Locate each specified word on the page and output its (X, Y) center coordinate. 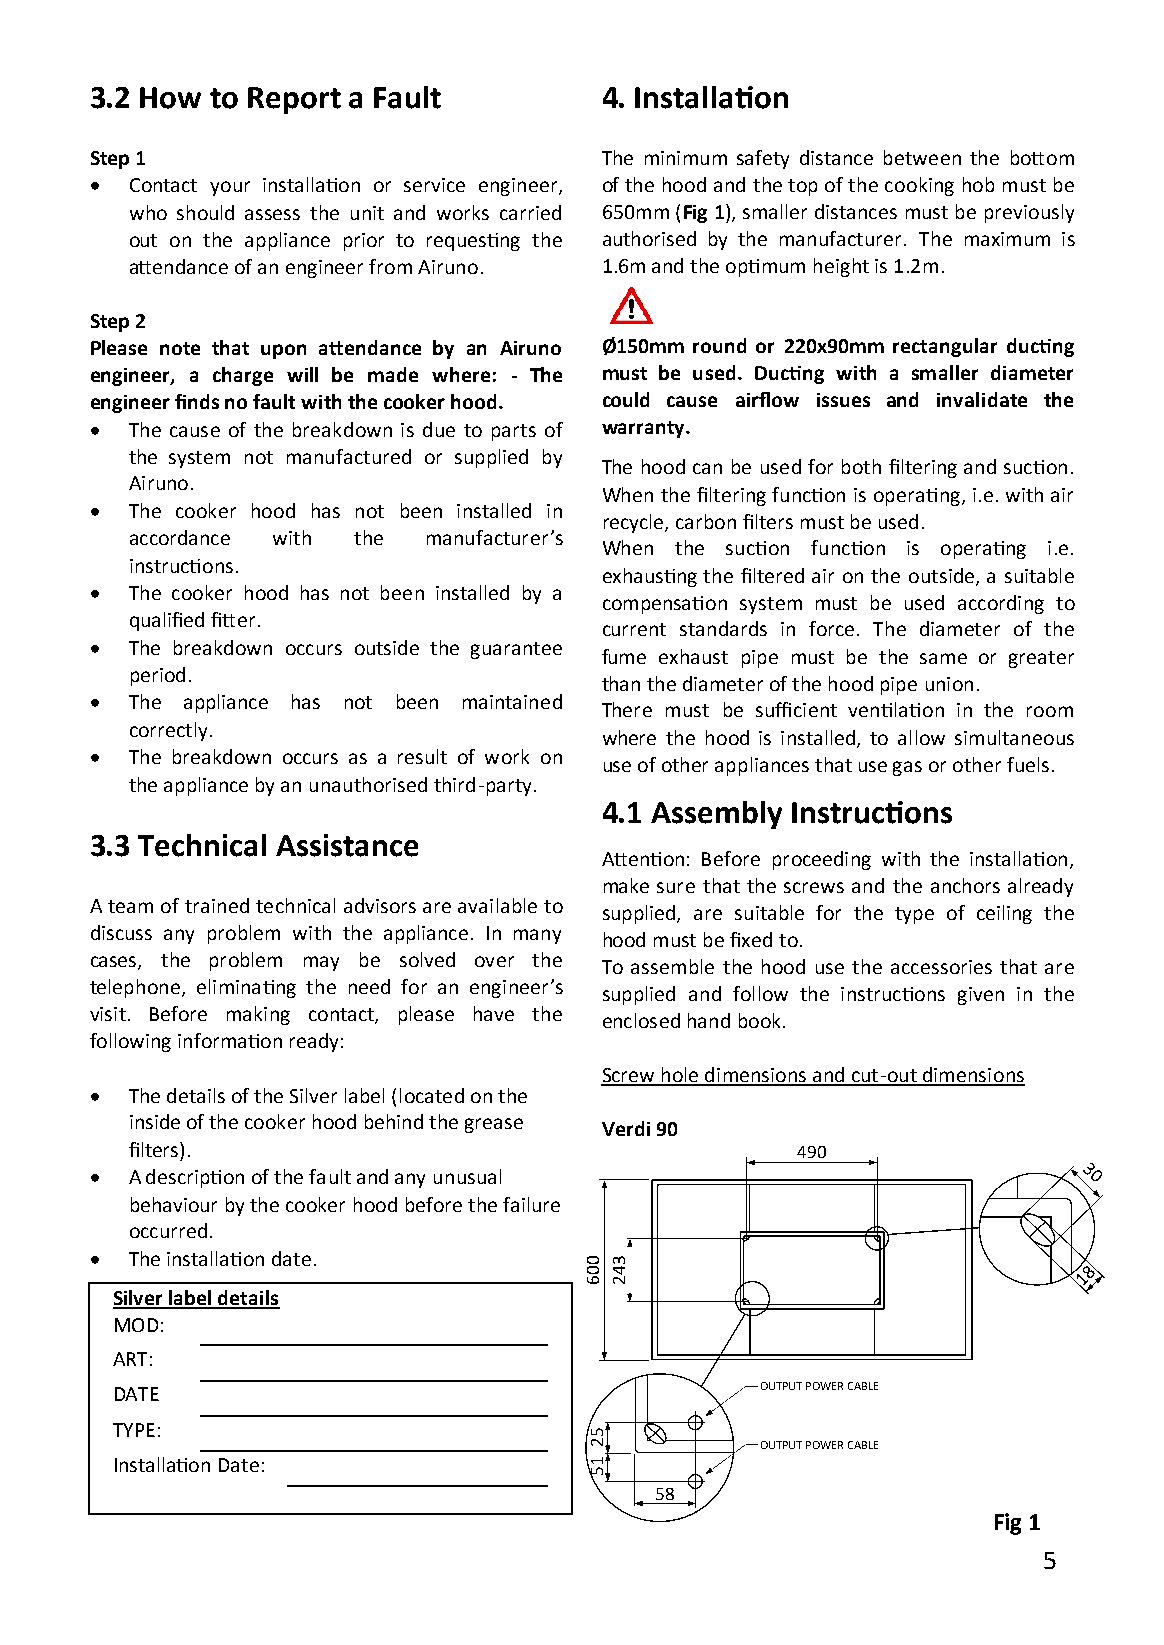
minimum (686, 158)
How (170, 98)
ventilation (896, 709)
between (922, 157)
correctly (168, 731)
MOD (136, 1325)
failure (531, 1204)
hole (680, 1076)
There (627, 709)
